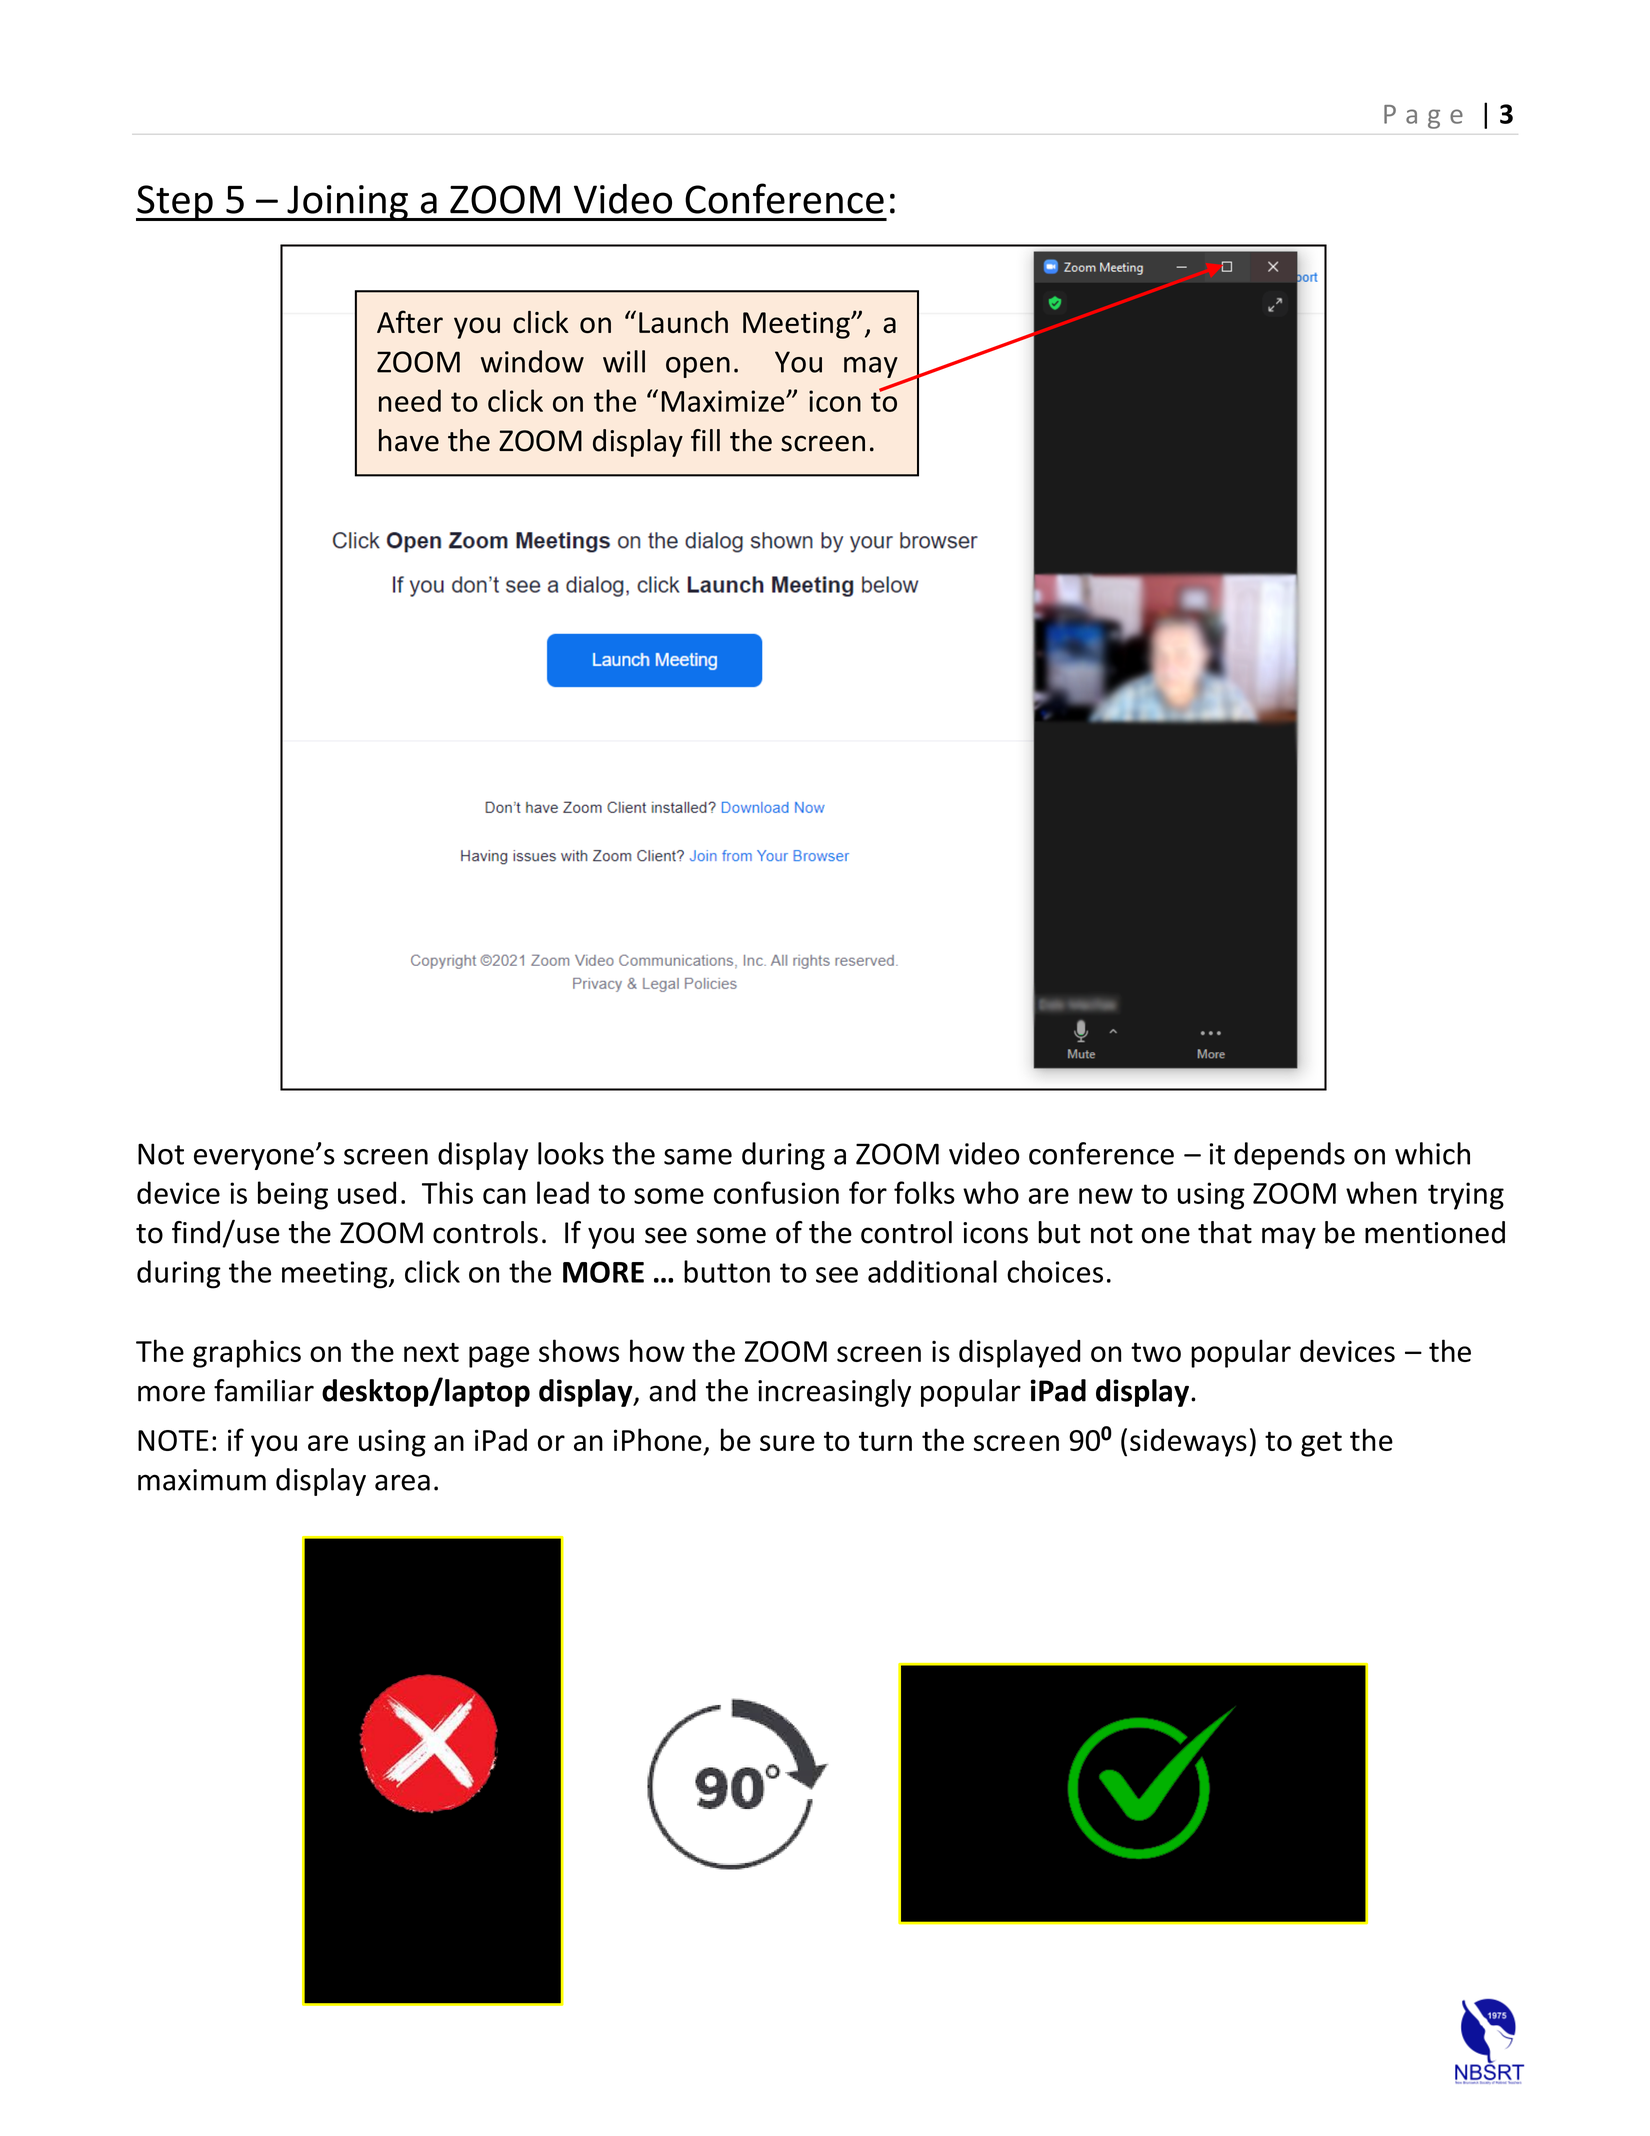  Describe the element at coordinates (698, 1157) in the screenshot. I see `same` at that location.
